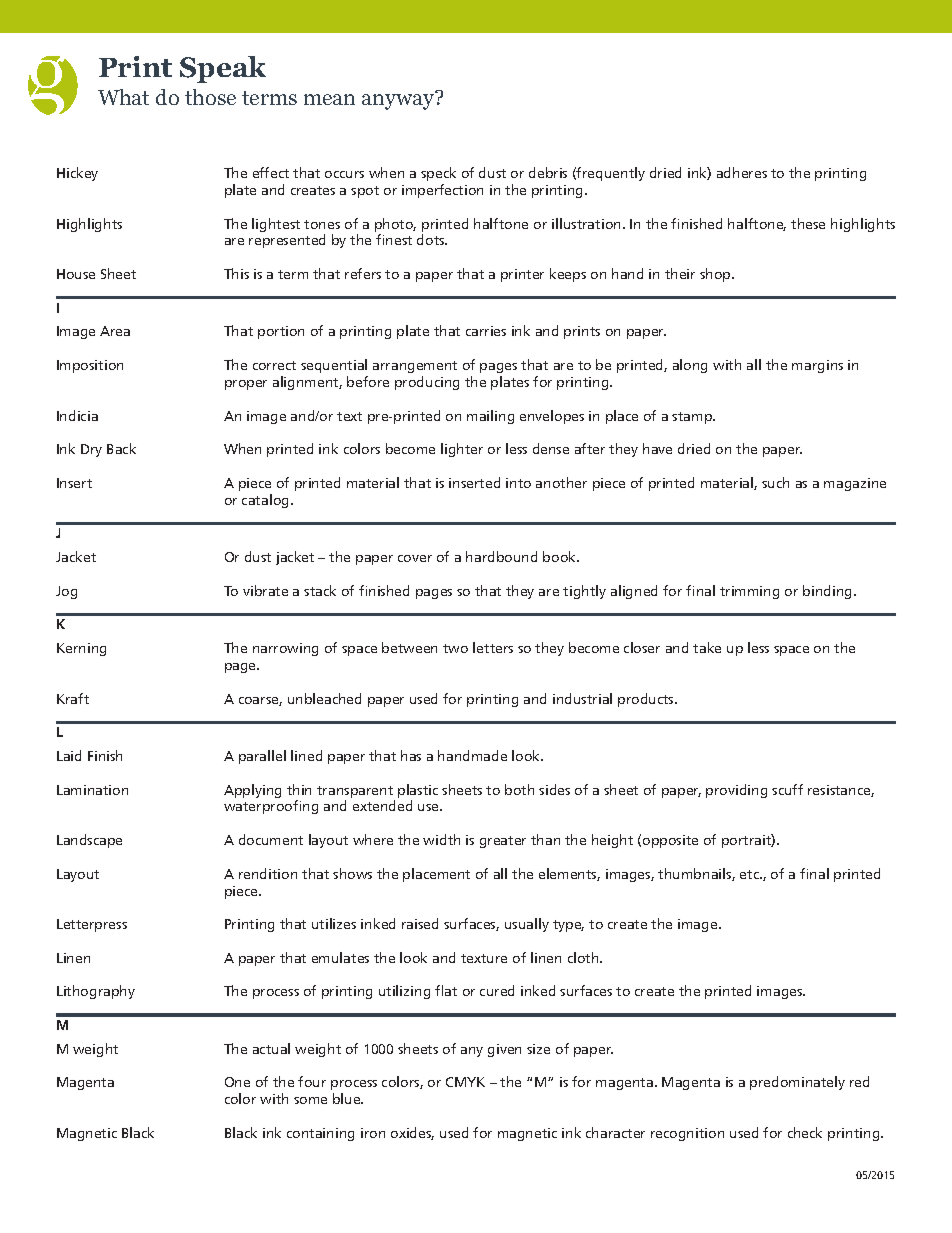 This document has height=1233, width=952. I want to click on What, so click(123, 97).
